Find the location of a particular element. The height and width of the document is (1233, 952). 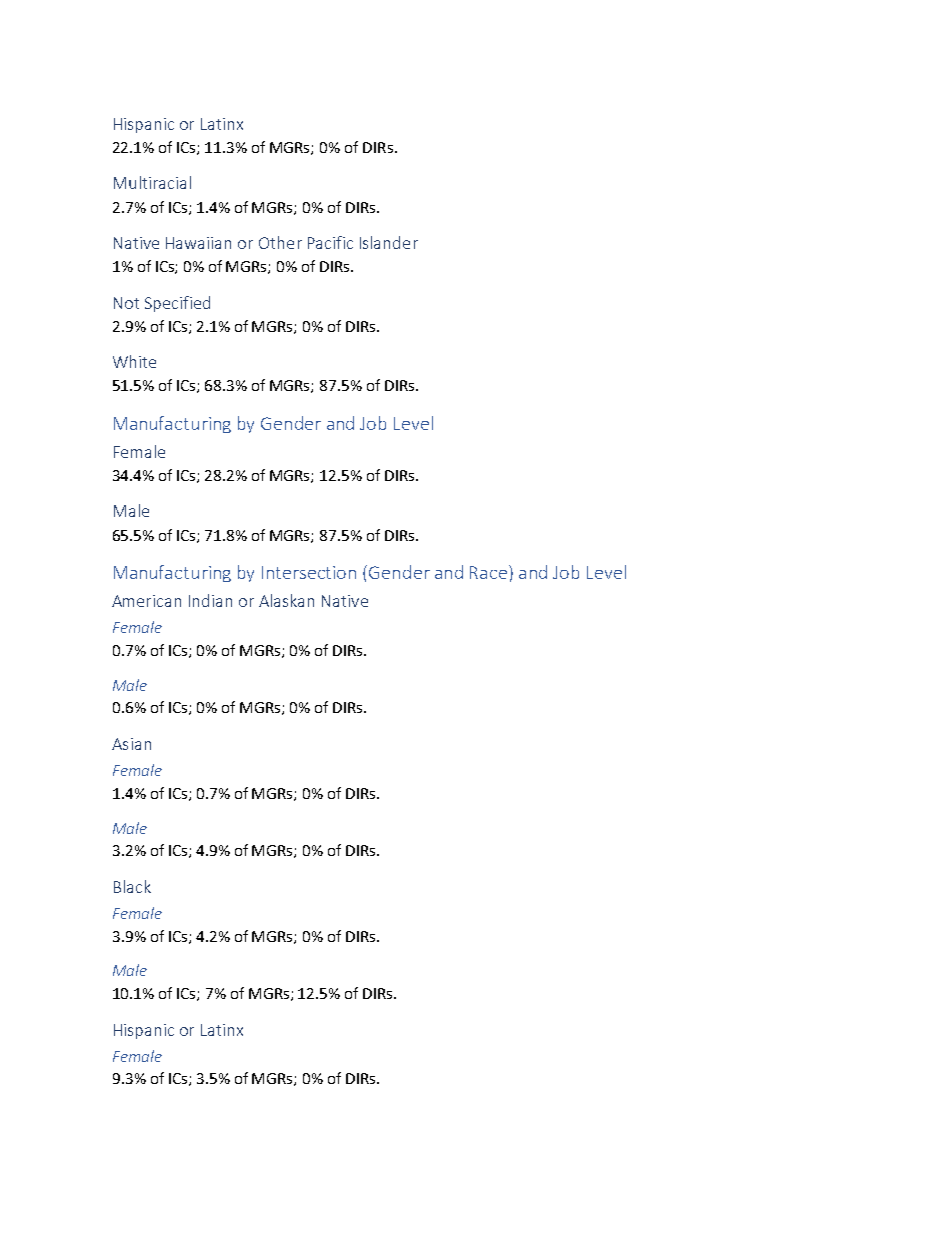

Islander is located at coordinates (389, 242).
